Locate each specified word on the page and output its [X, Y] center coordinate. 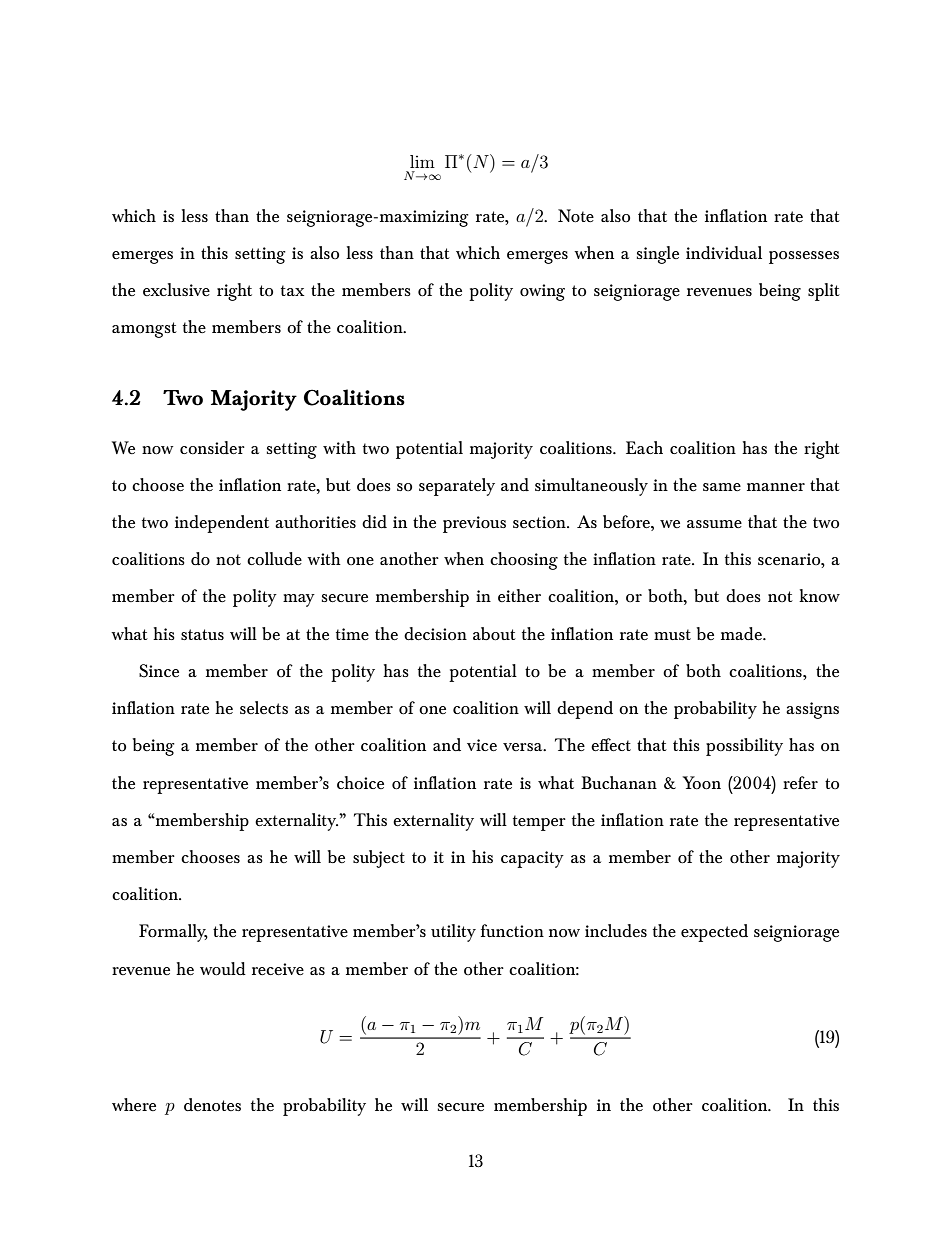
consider [212, 448]
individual [724, 252]
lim [422, 161]
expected [714, 933]
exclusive [176, 289]
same [722, 487]
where [134, 1104]
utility [453, 933]
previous [474, 524]
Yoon [701, 783]
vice [482, 745]
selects [264, 707]
